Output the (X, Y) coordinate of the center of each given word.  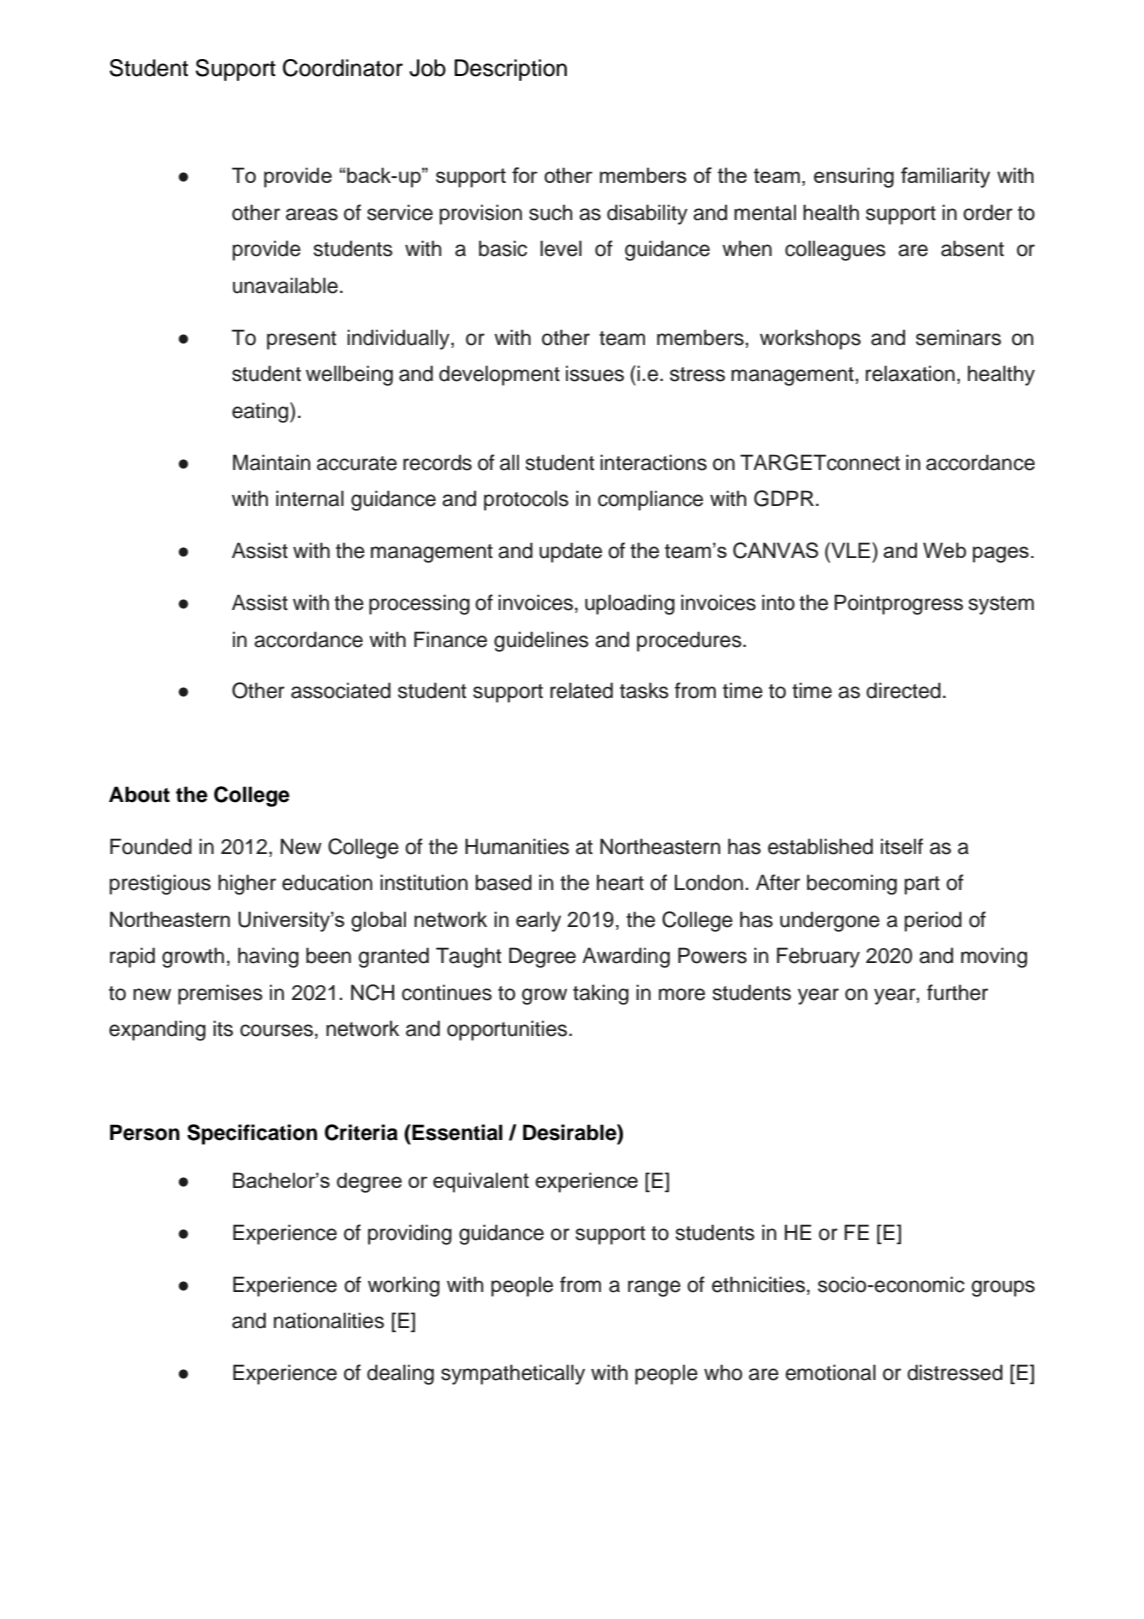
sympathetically (513, 1374)
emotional (830, 1372)
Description (510, 70)
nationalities (329, 1320)
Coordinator (343, 68)
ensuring (854, 177)
